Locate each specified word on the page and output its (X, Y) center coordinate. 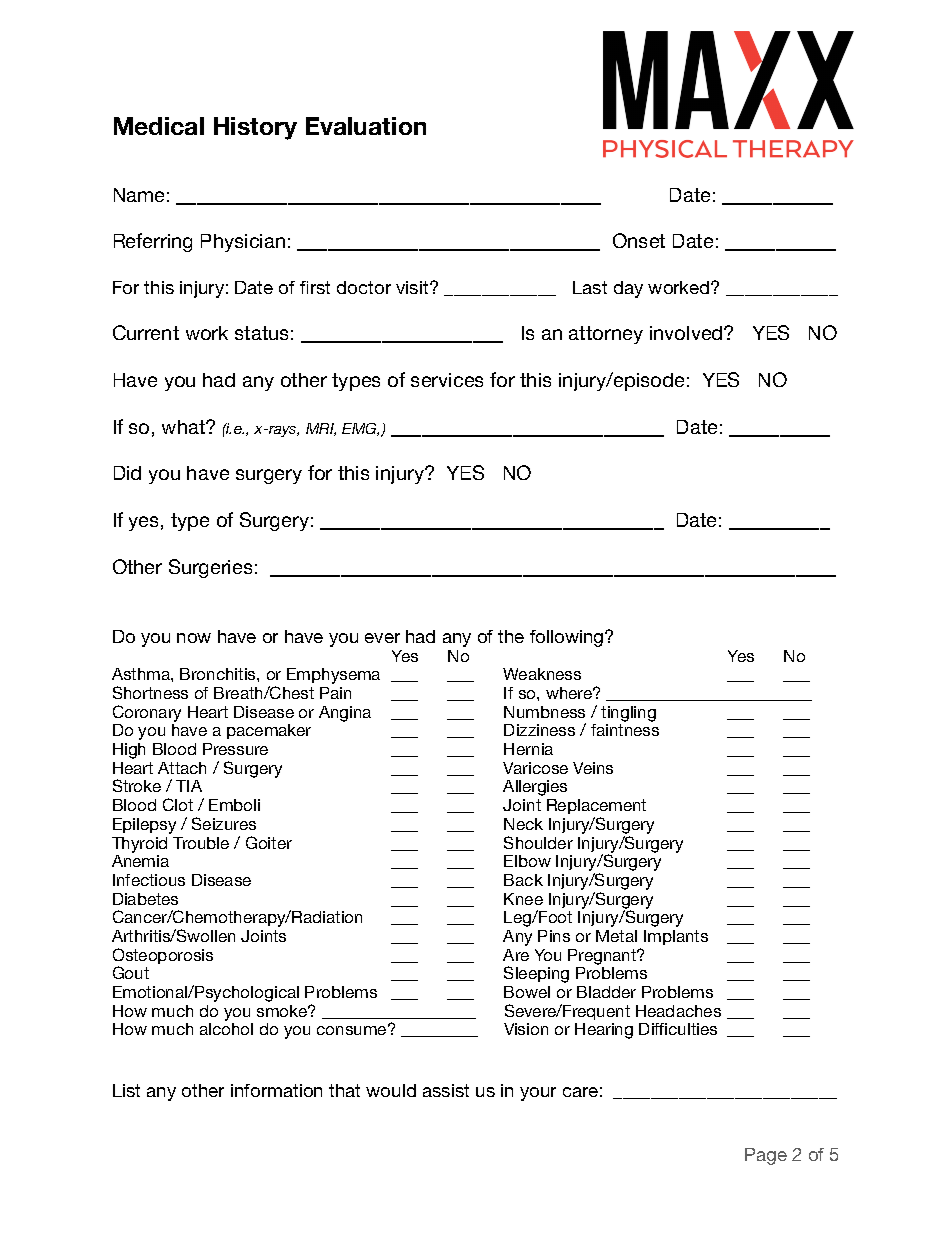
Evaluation (366, 126)
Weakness (542, 674)
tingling (628, 714)
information (276, 1090)
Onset (639, 240)
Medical (159, 126)
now (194, 638)
